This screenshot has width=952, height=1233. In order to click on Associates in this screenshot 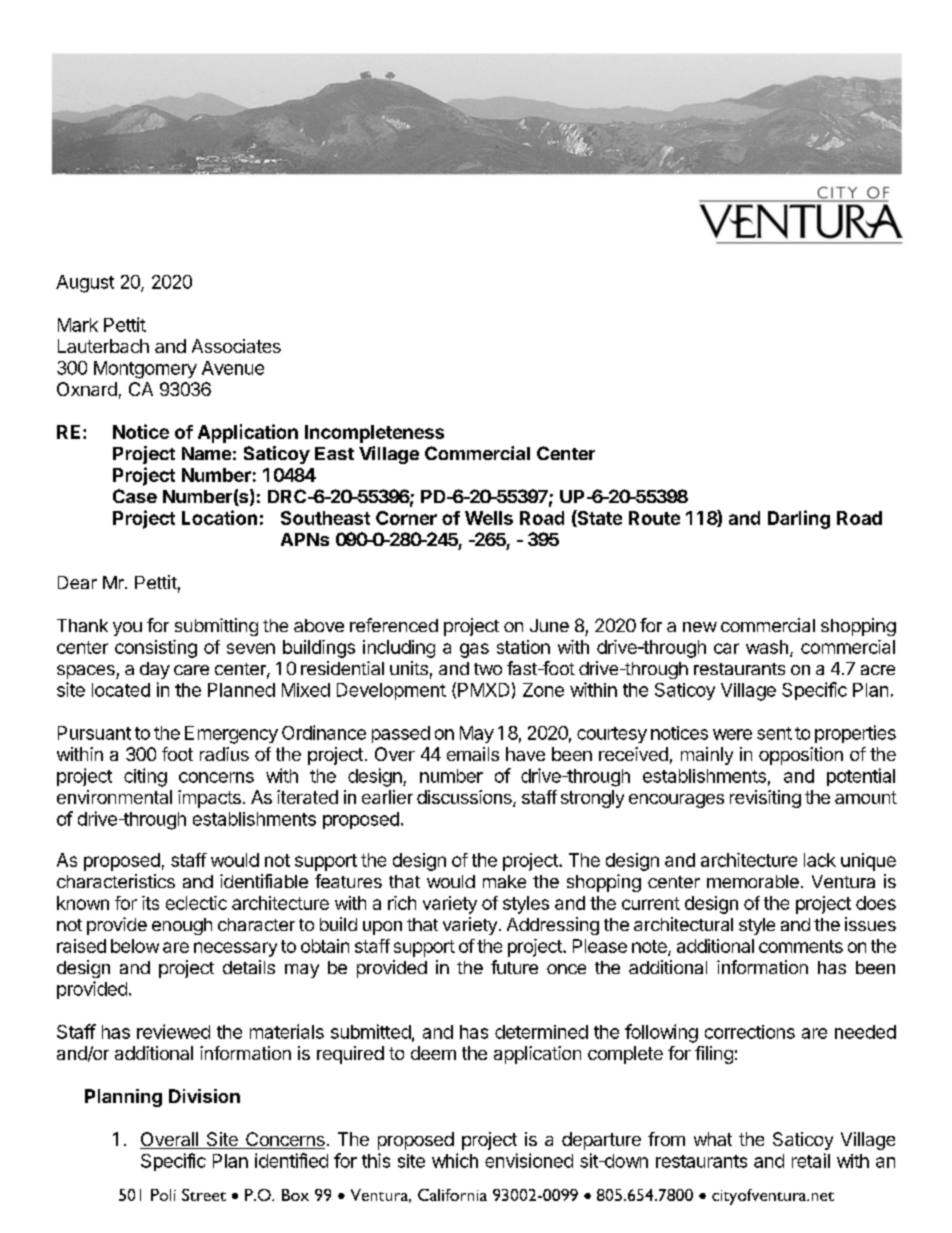, I will do `click(236, 346)`.
